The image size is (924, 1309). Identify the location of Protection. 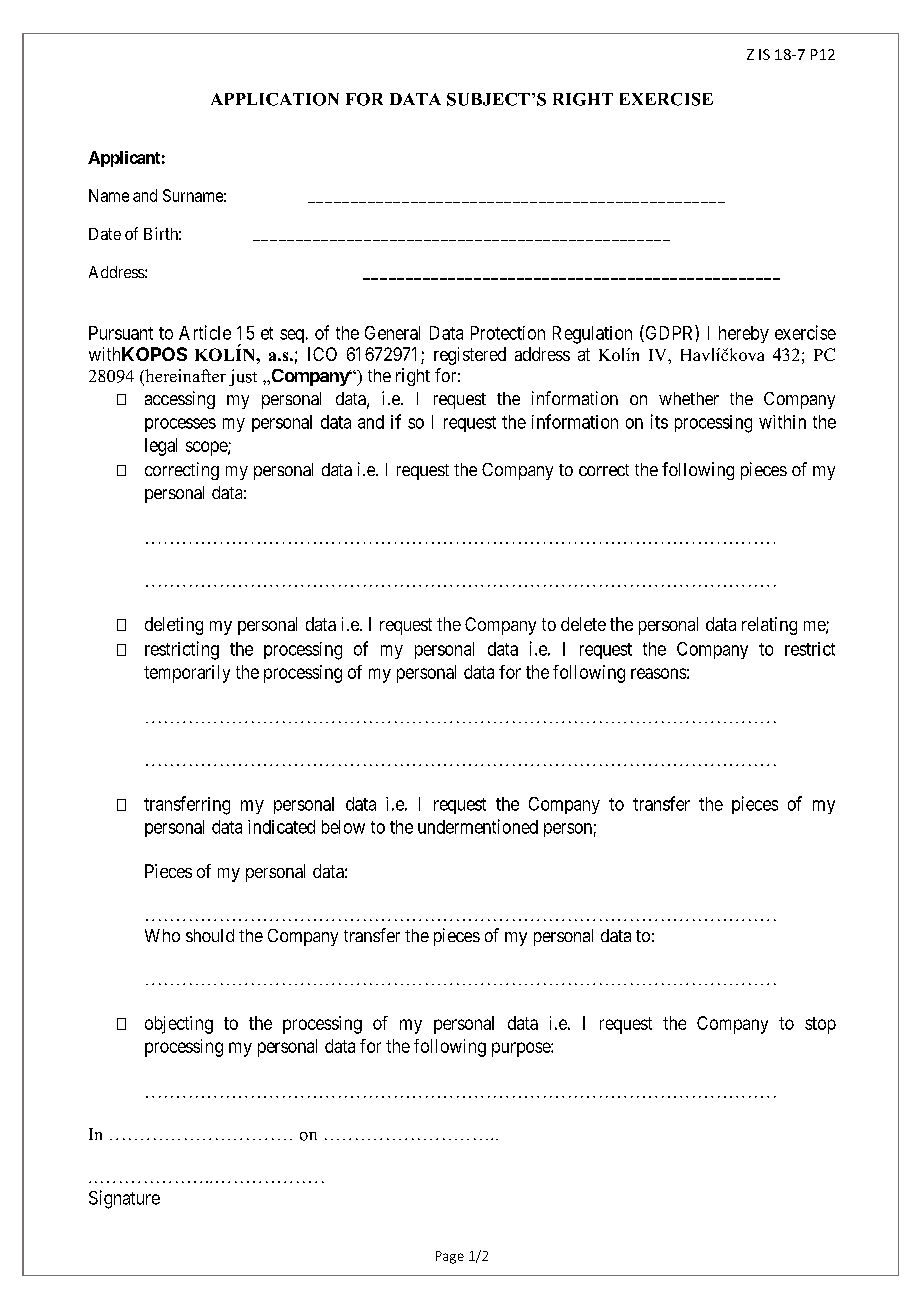
(508, 333).
